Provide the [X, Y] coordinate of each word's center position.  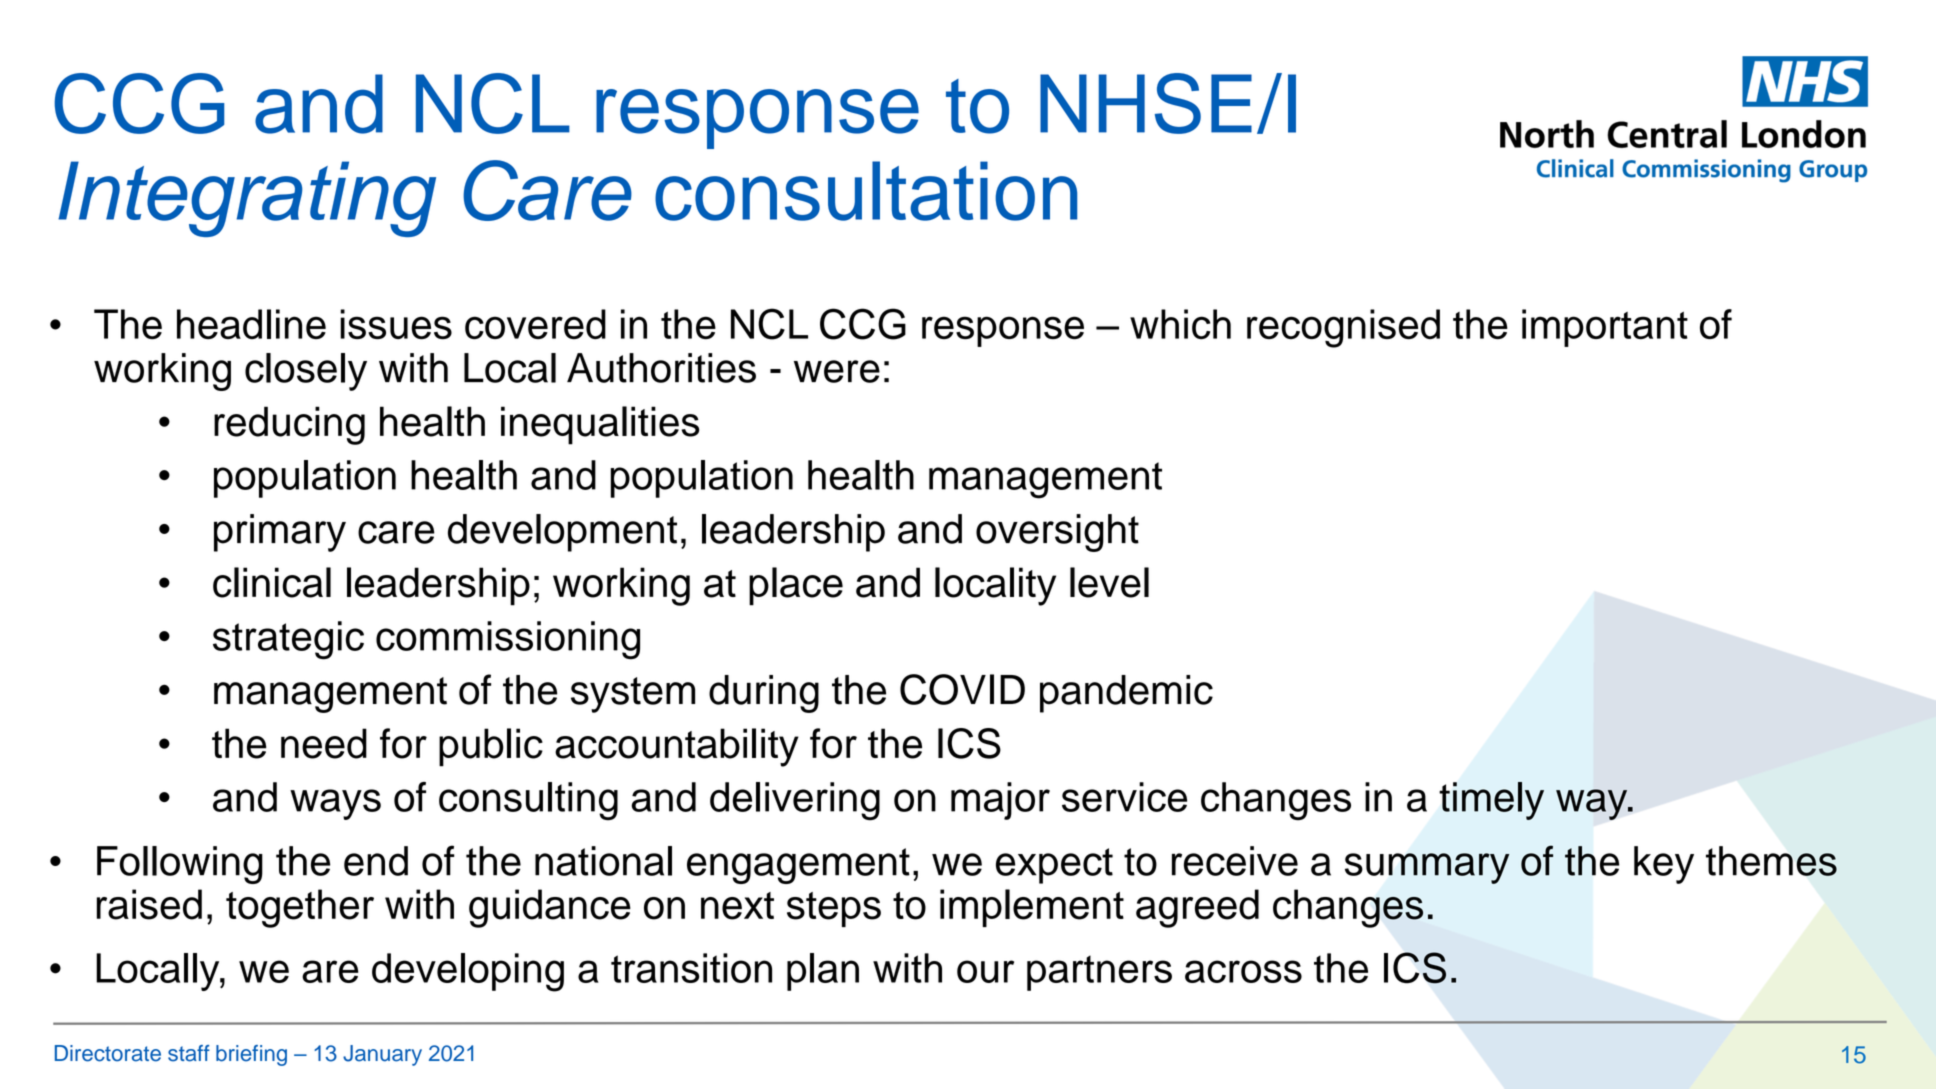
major [1000, 801]
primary [280, 533]
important [1605, 328]
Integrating [247, 199]
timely [1491, 801]
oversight [1057, 533]
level [1109, 582]
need [324, 743]
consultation [866, 191]
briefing [251, 1055]
